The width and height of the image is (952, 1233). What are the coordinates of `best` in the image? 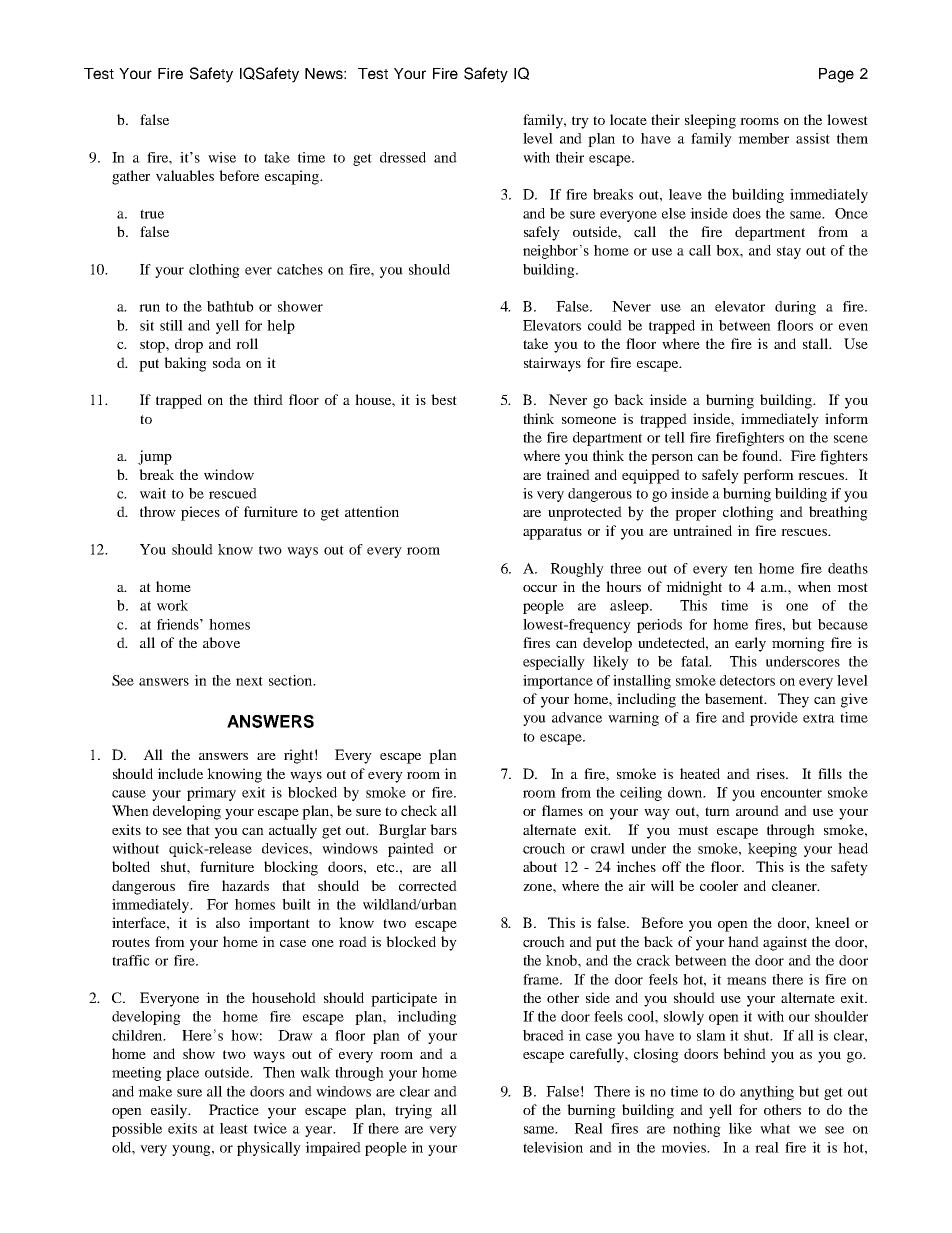 It's located at (444, 399).
